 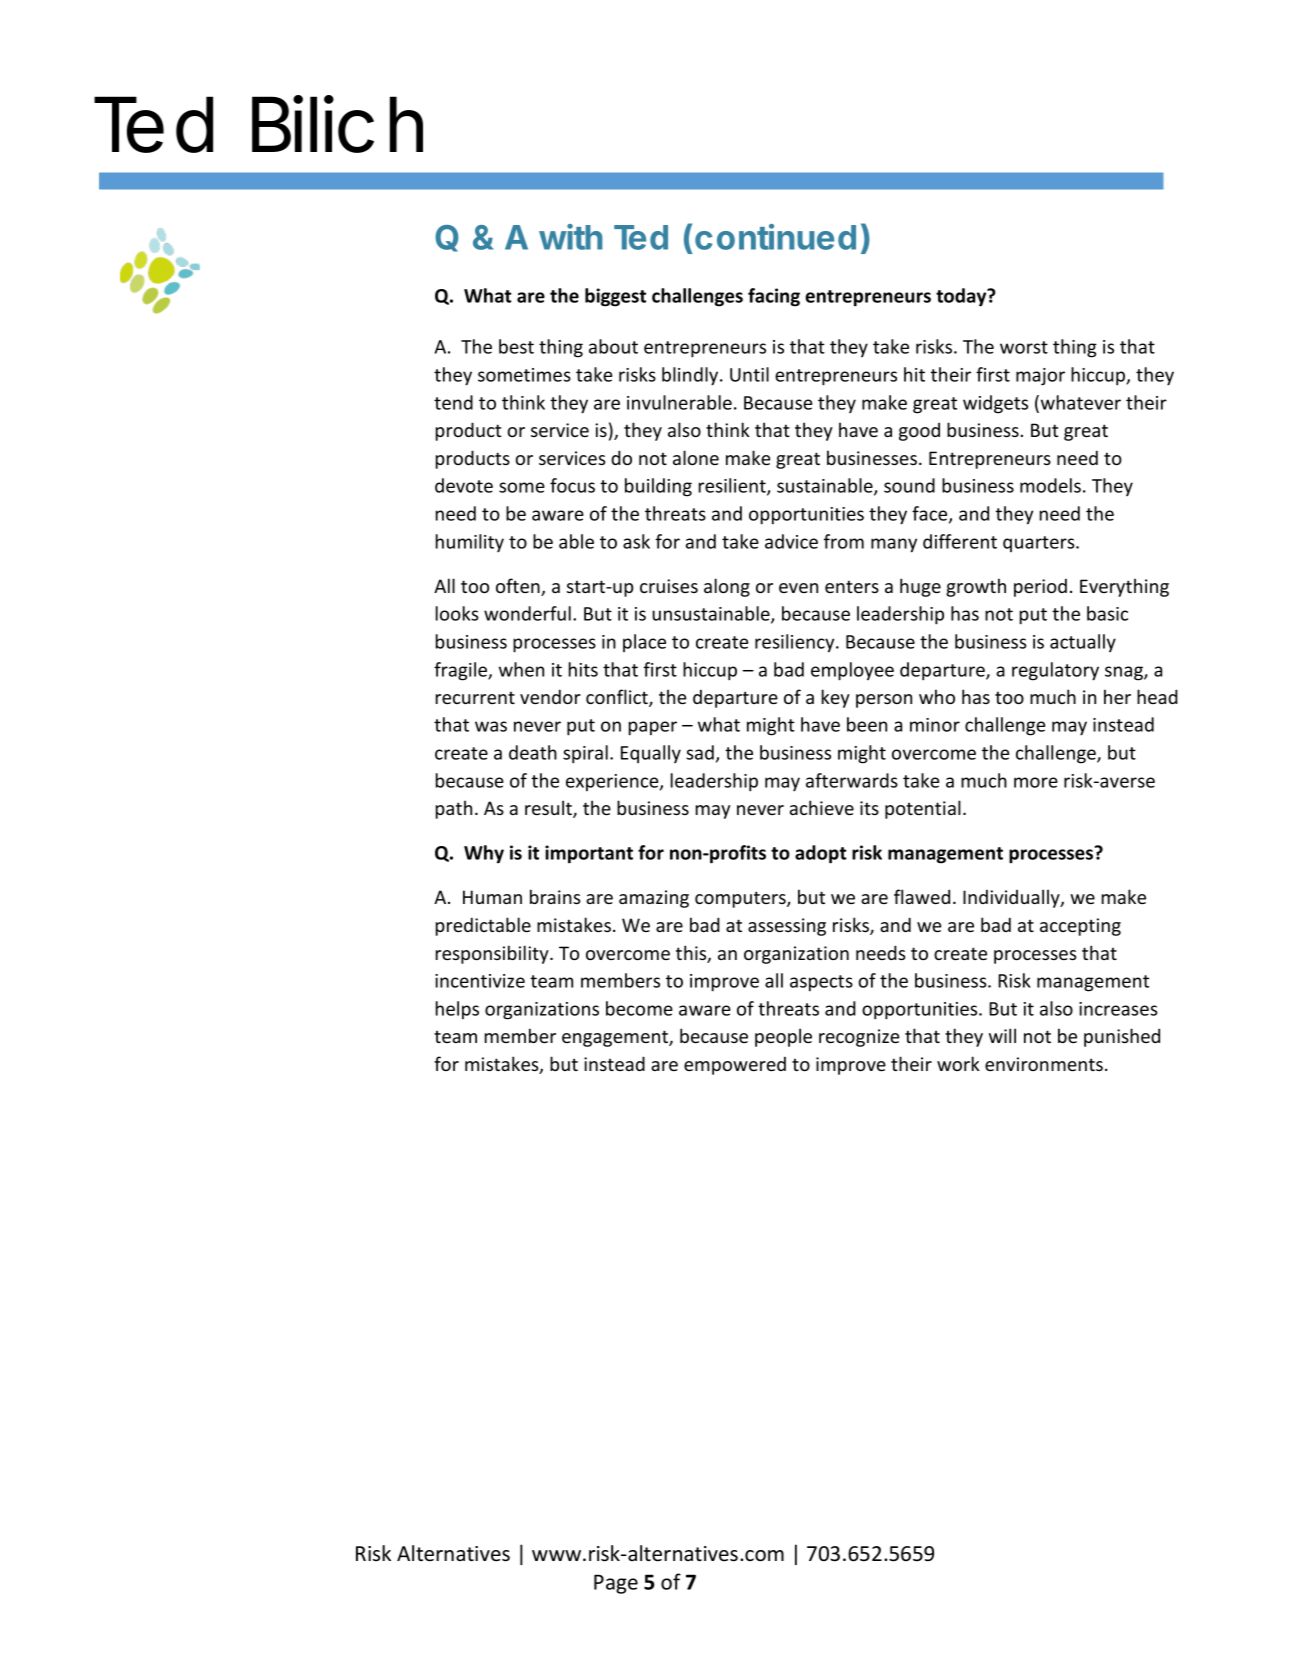 What do you see at coordinates (1080, 927) in the screenshot?
I see `accepting` at bounding box center [1080, 927].
